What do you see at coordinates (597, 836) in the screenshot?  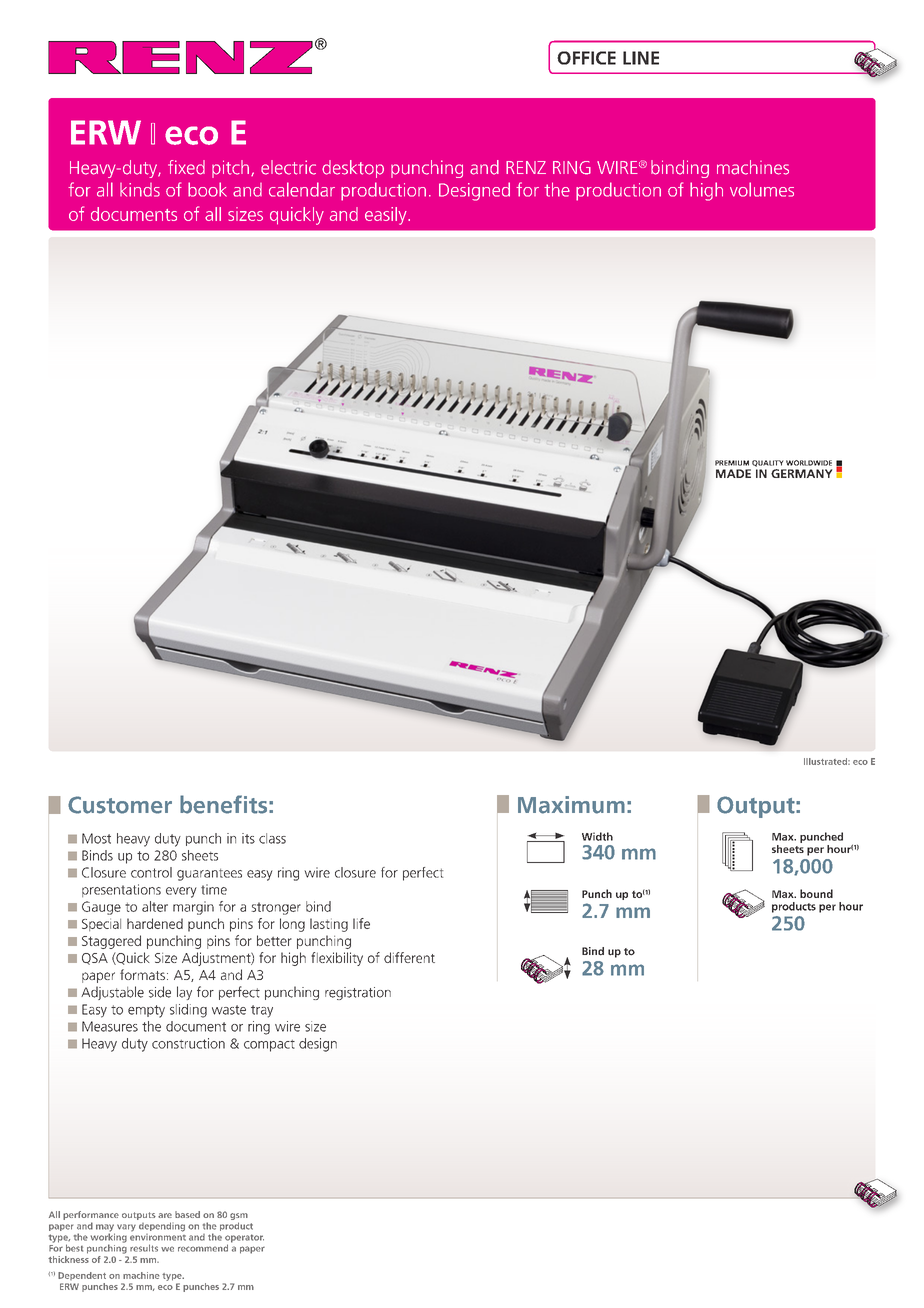 I see `Width` at bounding box center [597, 836].
